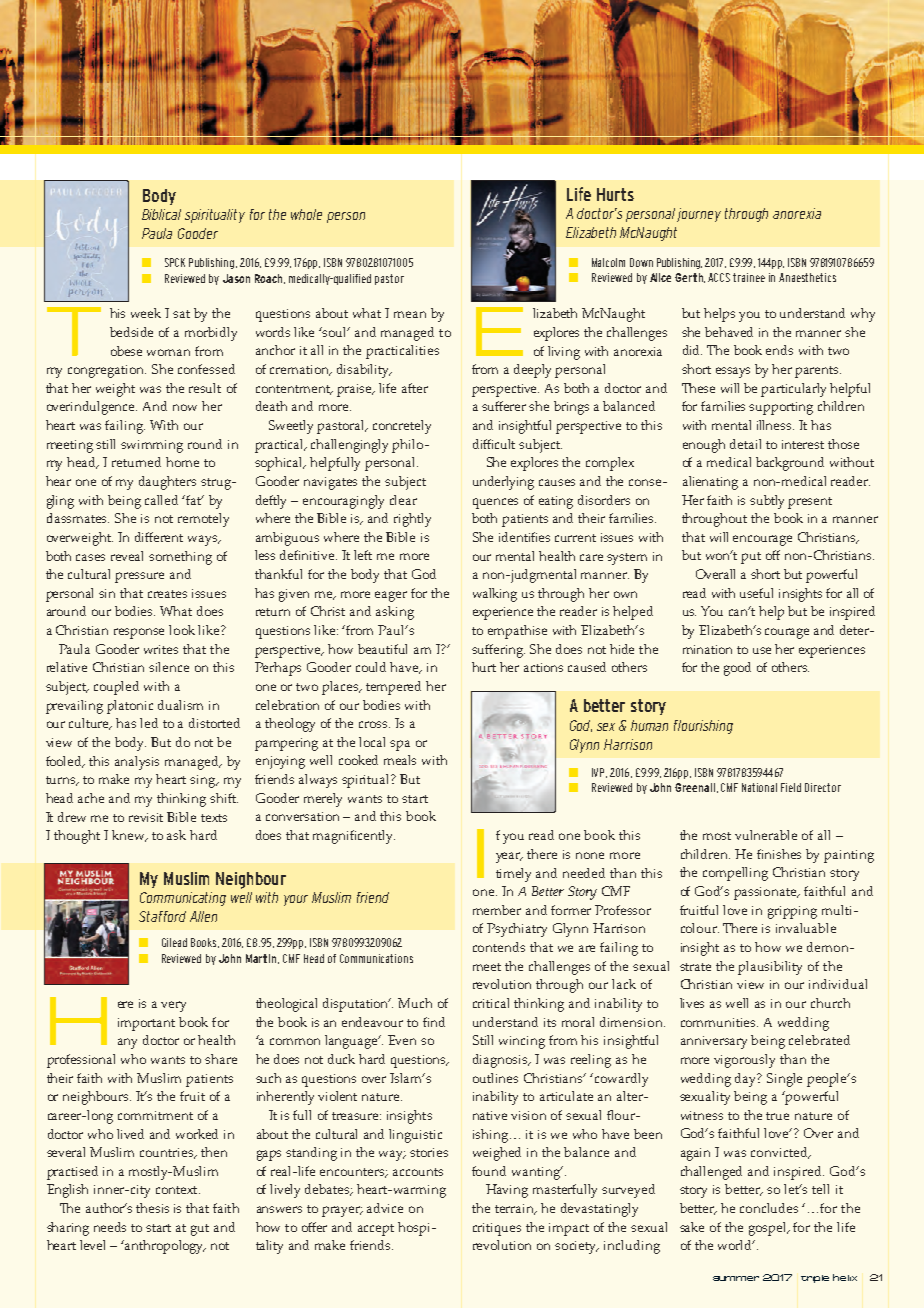 The width and height of the screenshot is (924, 1308). What do you see at coordinates (161, 214) in the screenshot?
I see `Biblical` at bounding box center [161, 214].
